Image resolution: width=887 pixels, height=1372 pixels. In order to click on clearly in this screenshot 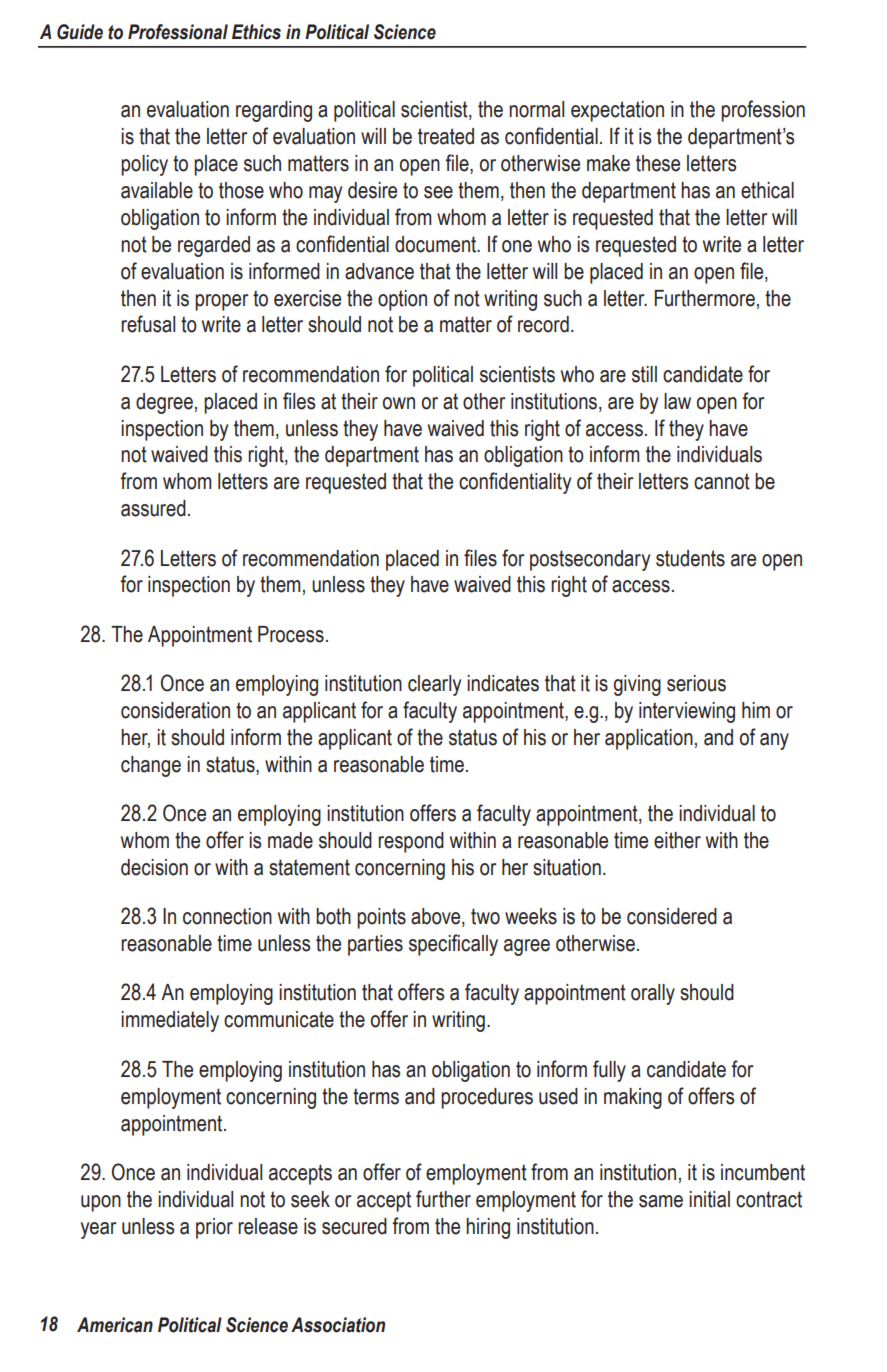, I will do `click(434, 685)`.
